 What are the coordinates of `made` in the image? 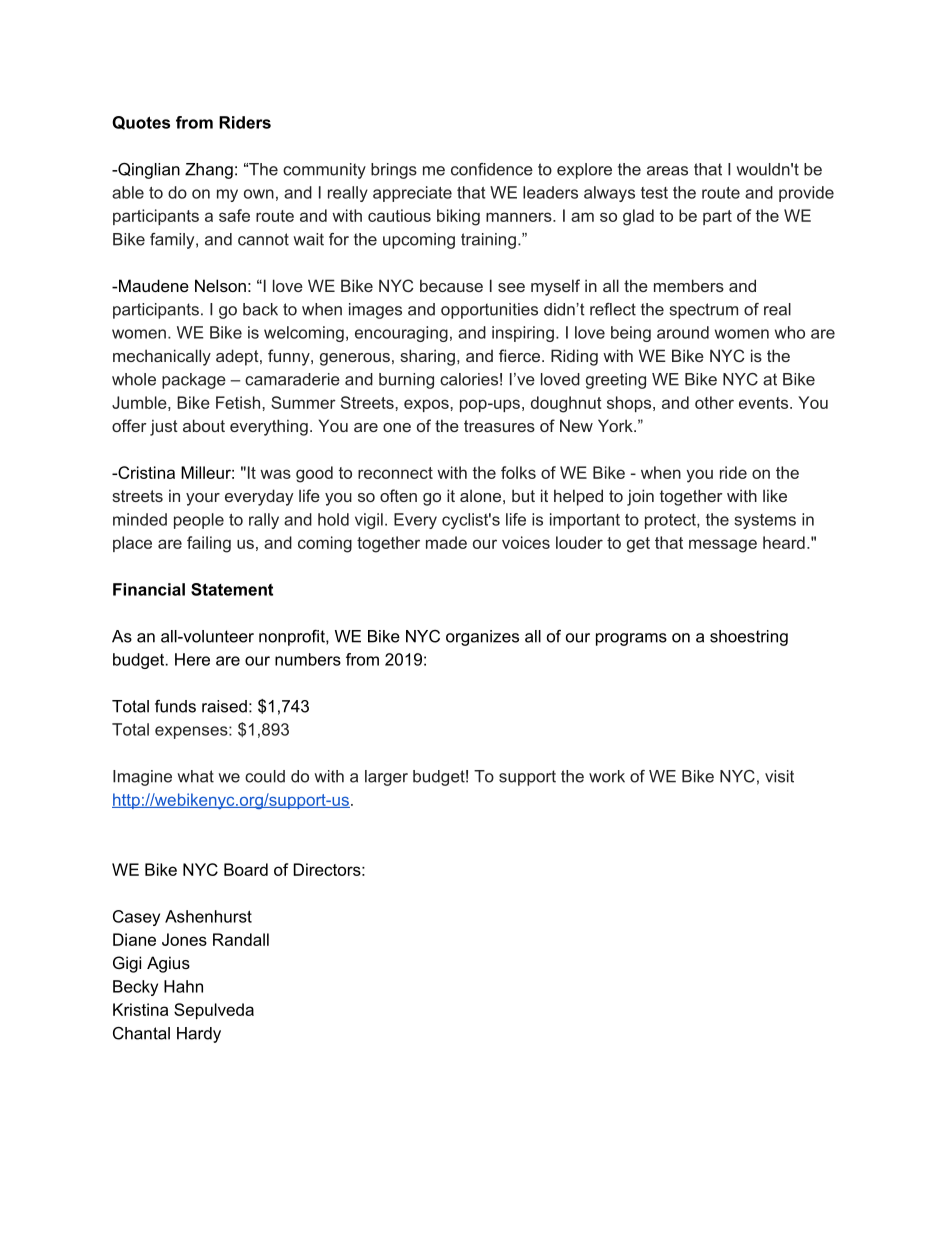 It's located at (446, 542).
